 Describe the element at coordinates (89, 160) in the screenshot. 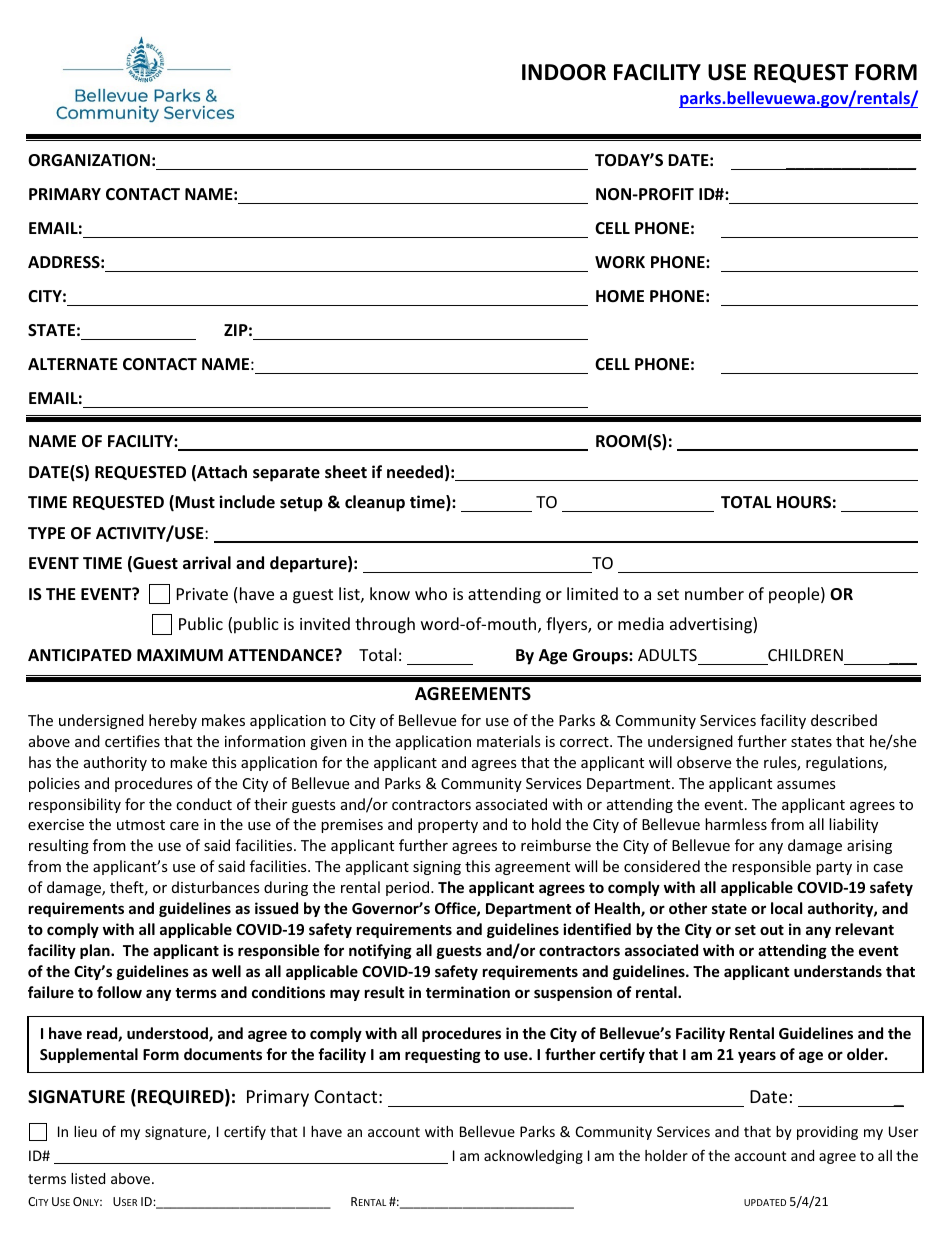

I see `ORGANIZATION` at that location.
